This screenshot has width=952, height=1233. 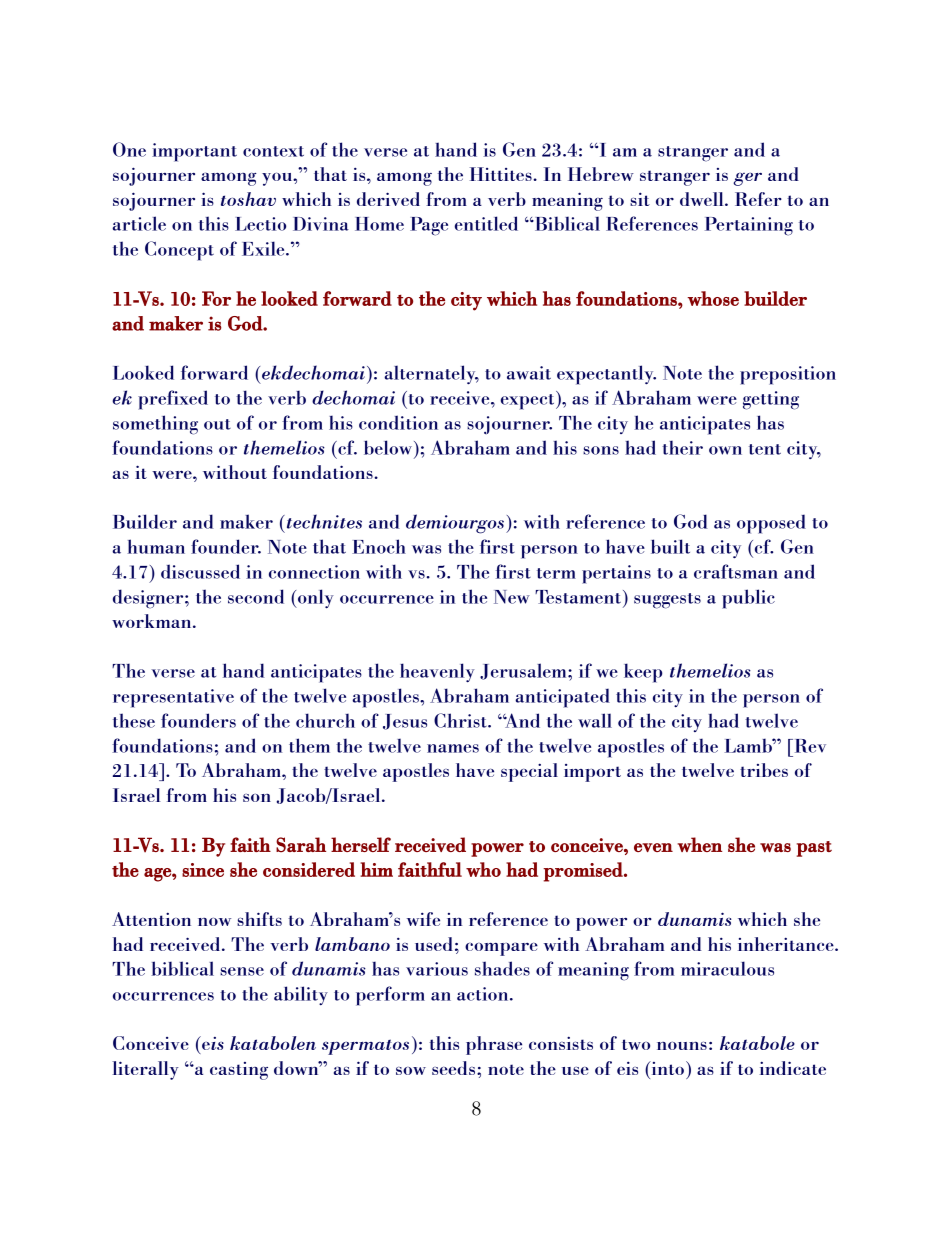 I want to click on when, so click(x=699, y=844).
